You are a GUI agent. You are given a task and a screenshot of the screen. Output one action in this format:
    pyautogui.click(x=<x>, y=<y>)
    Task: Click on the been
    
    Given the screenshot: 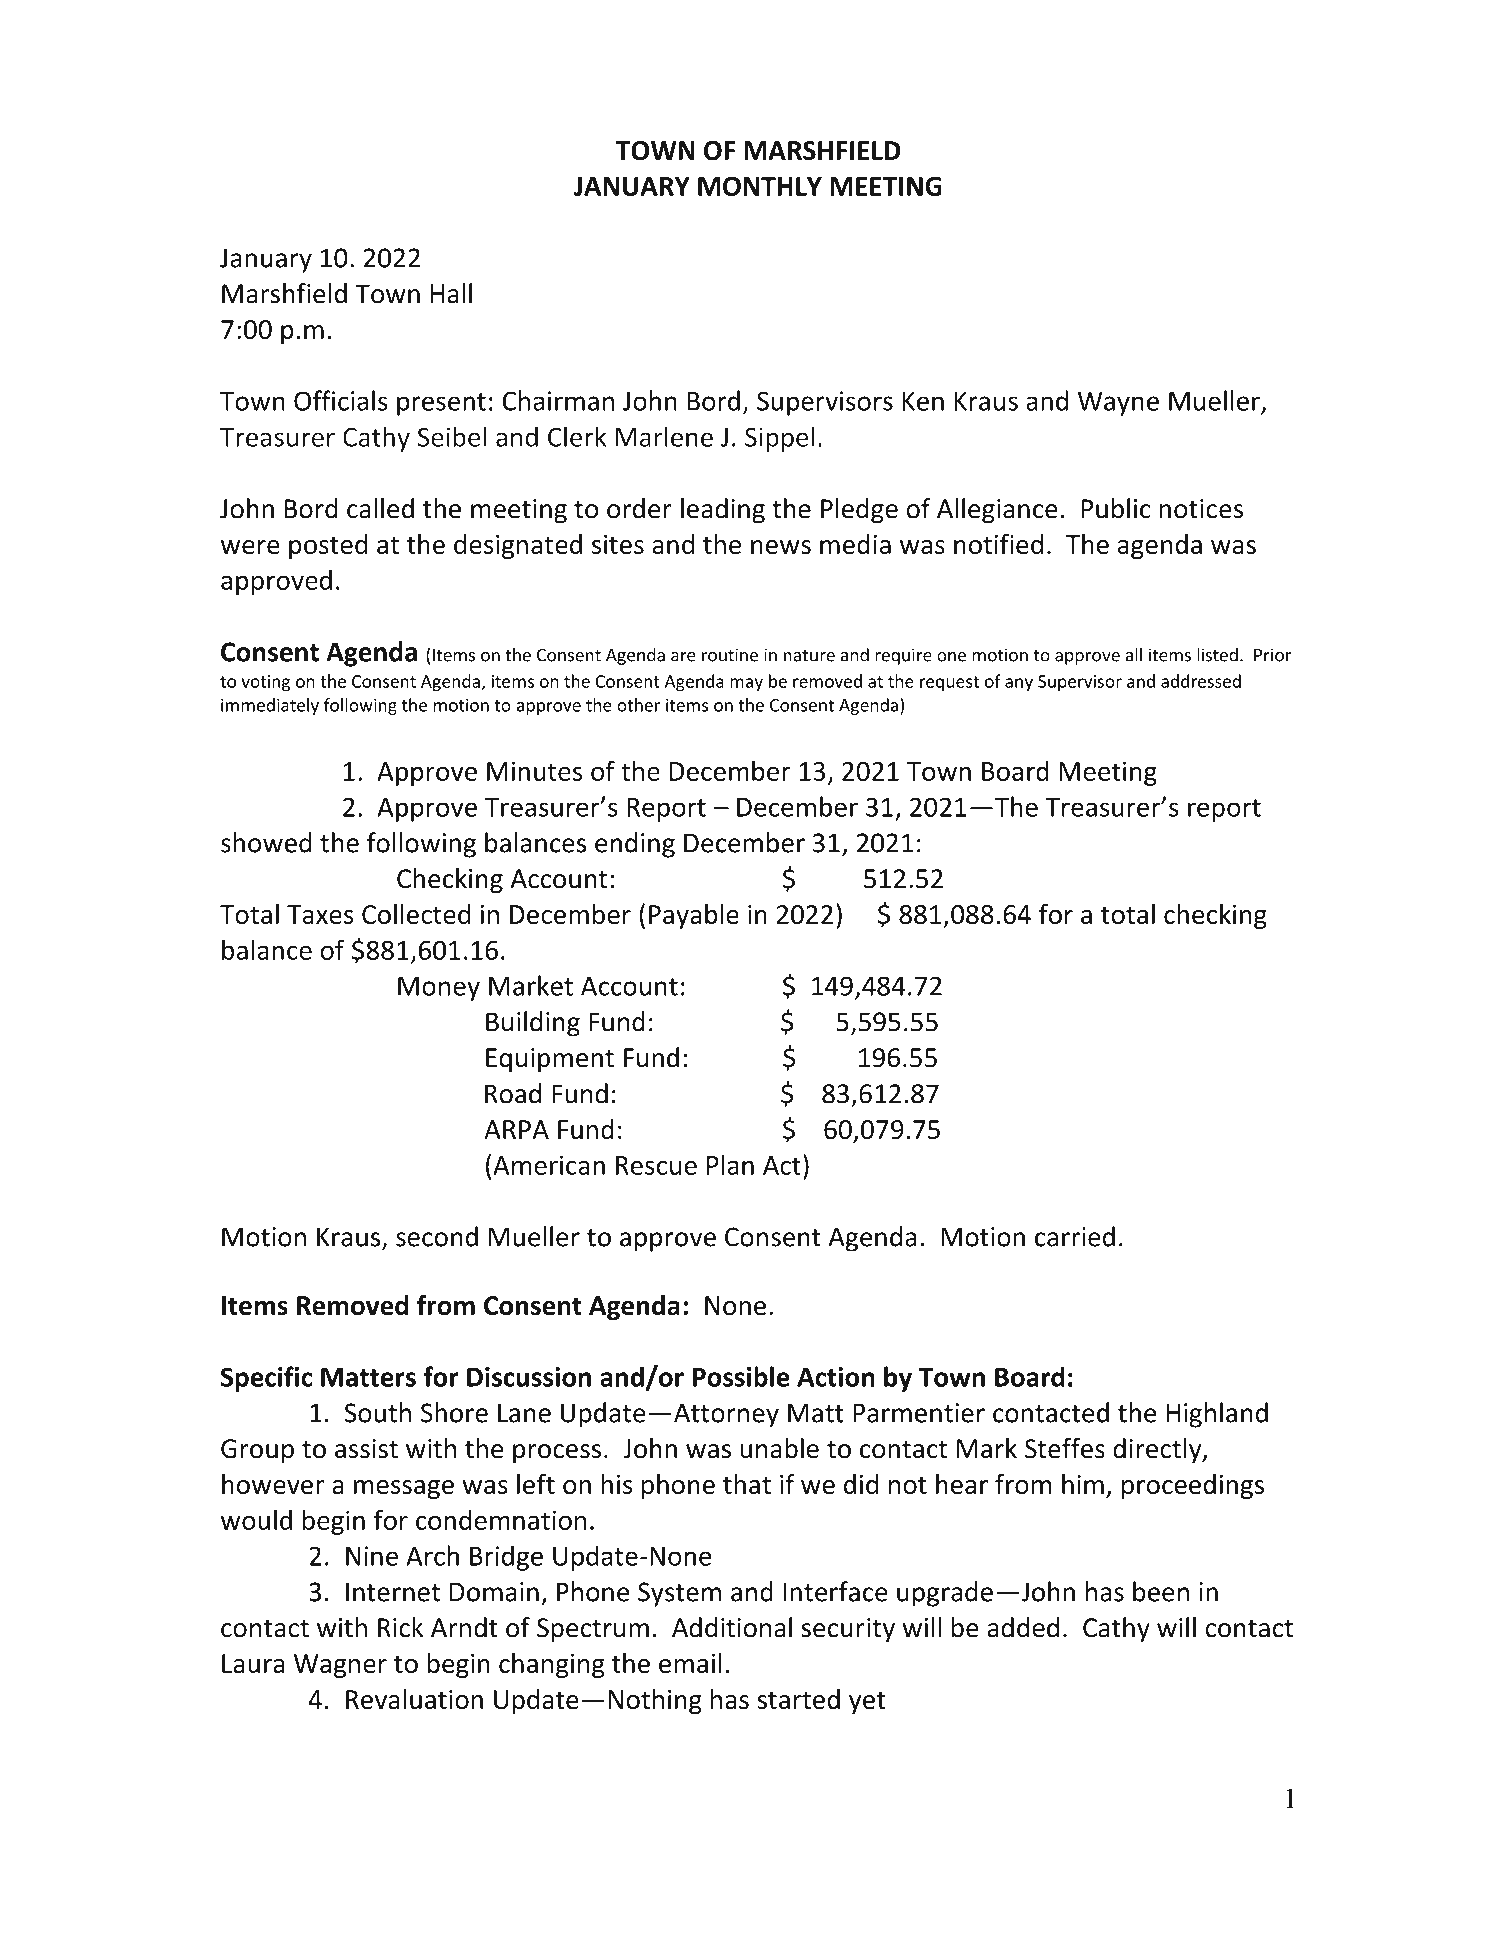 What is the action you would take?
    pyautogui.click(x=1161, y=1591)
